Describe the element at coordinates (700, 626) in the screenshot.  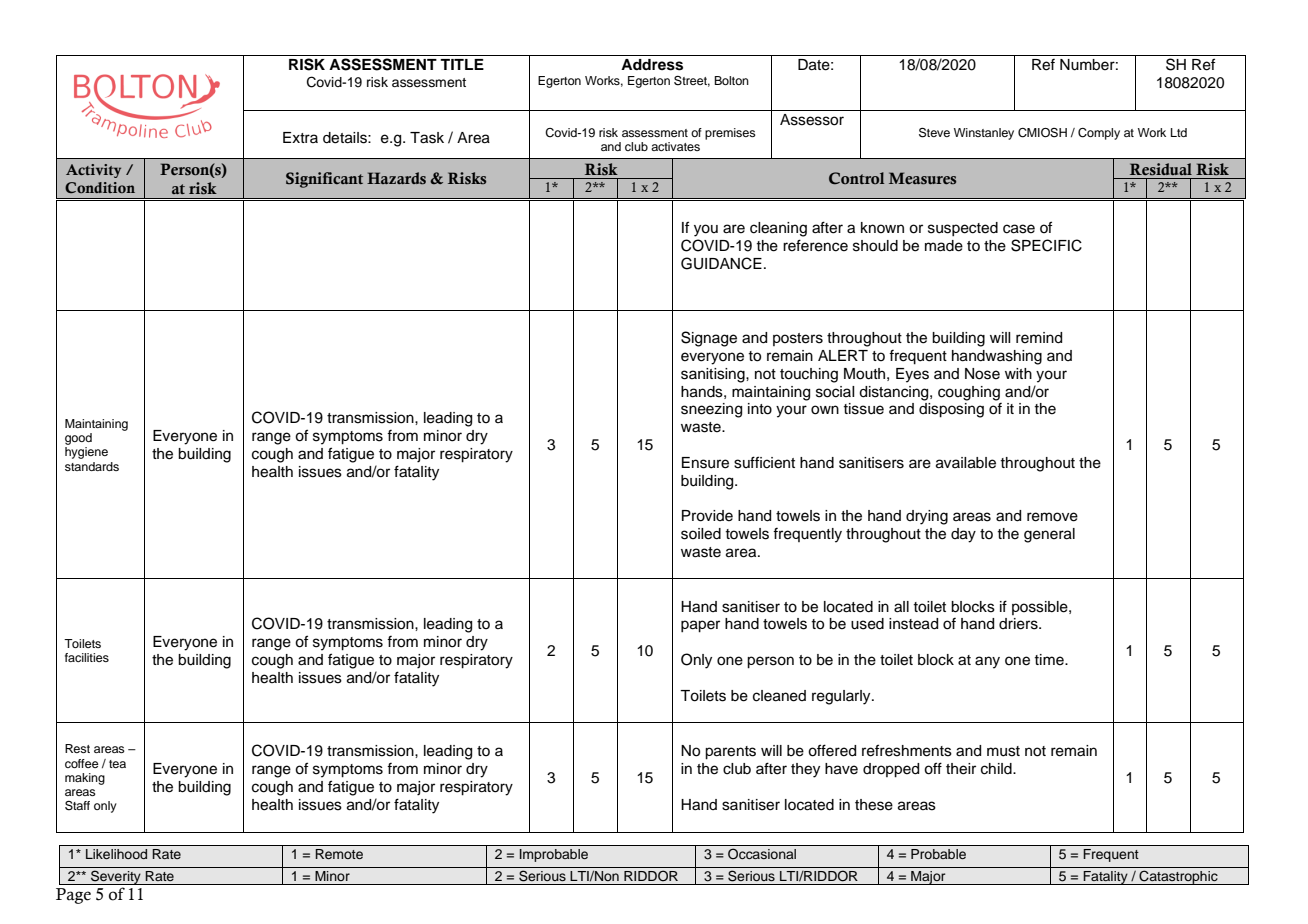
I see `paper` at that location.
